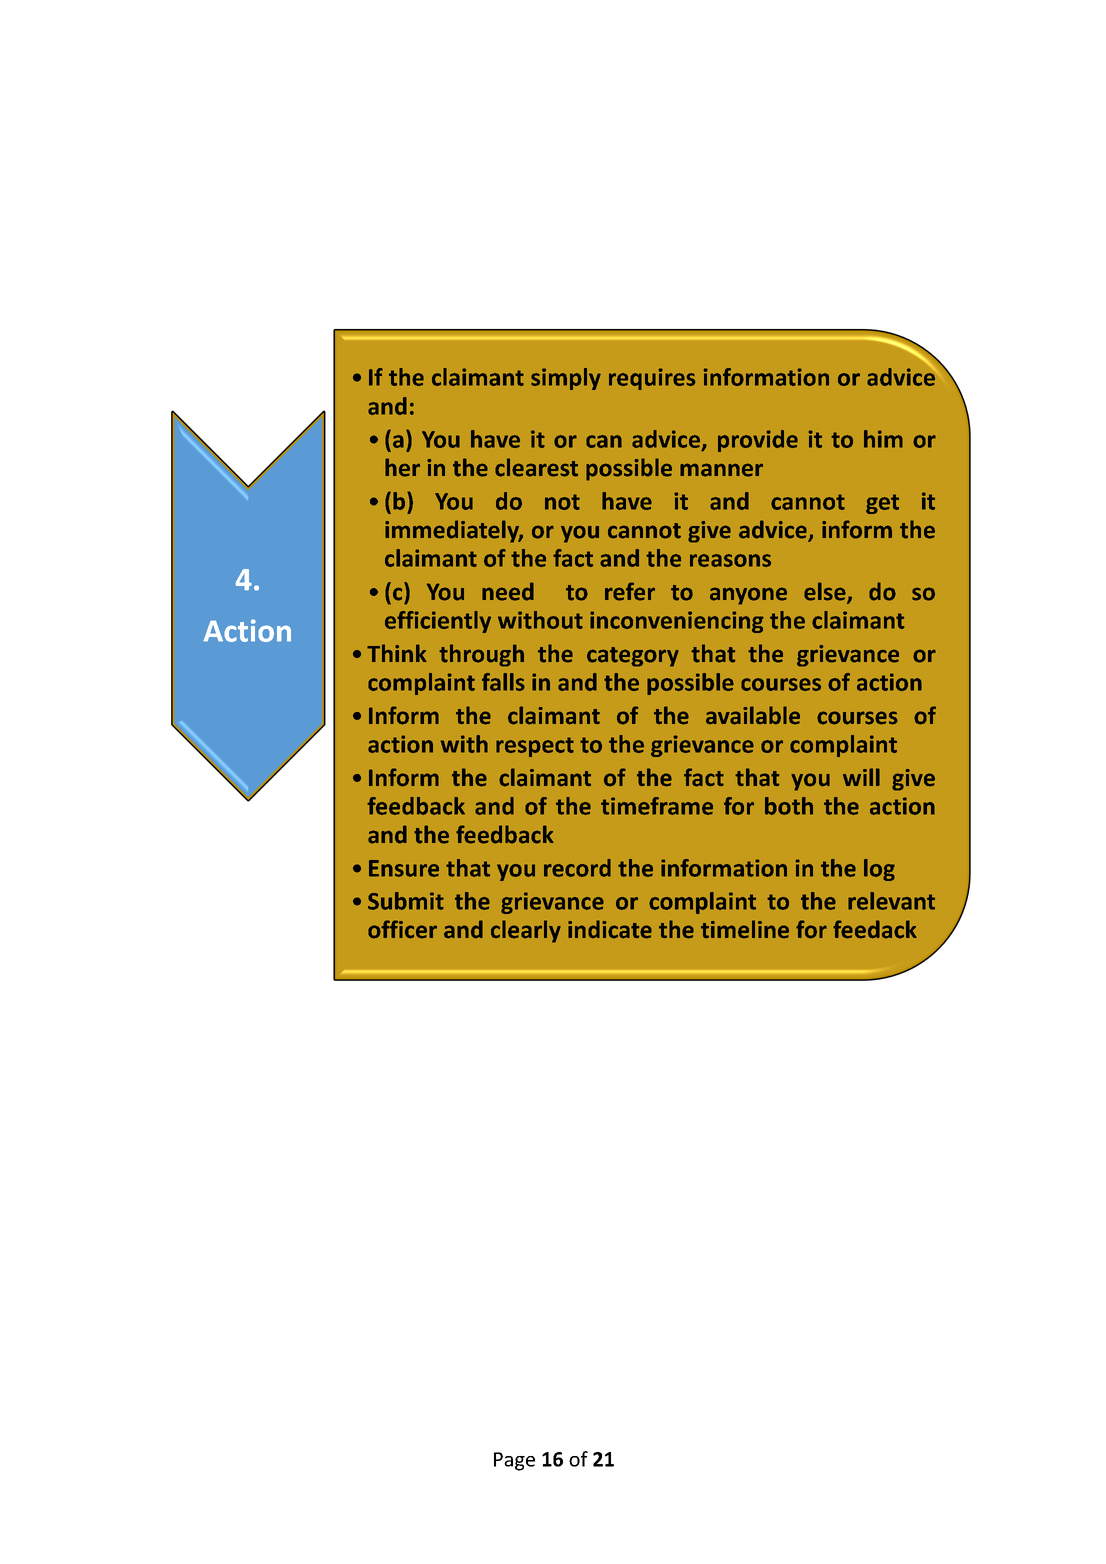  I want to click on requires, so click(652, 379).
